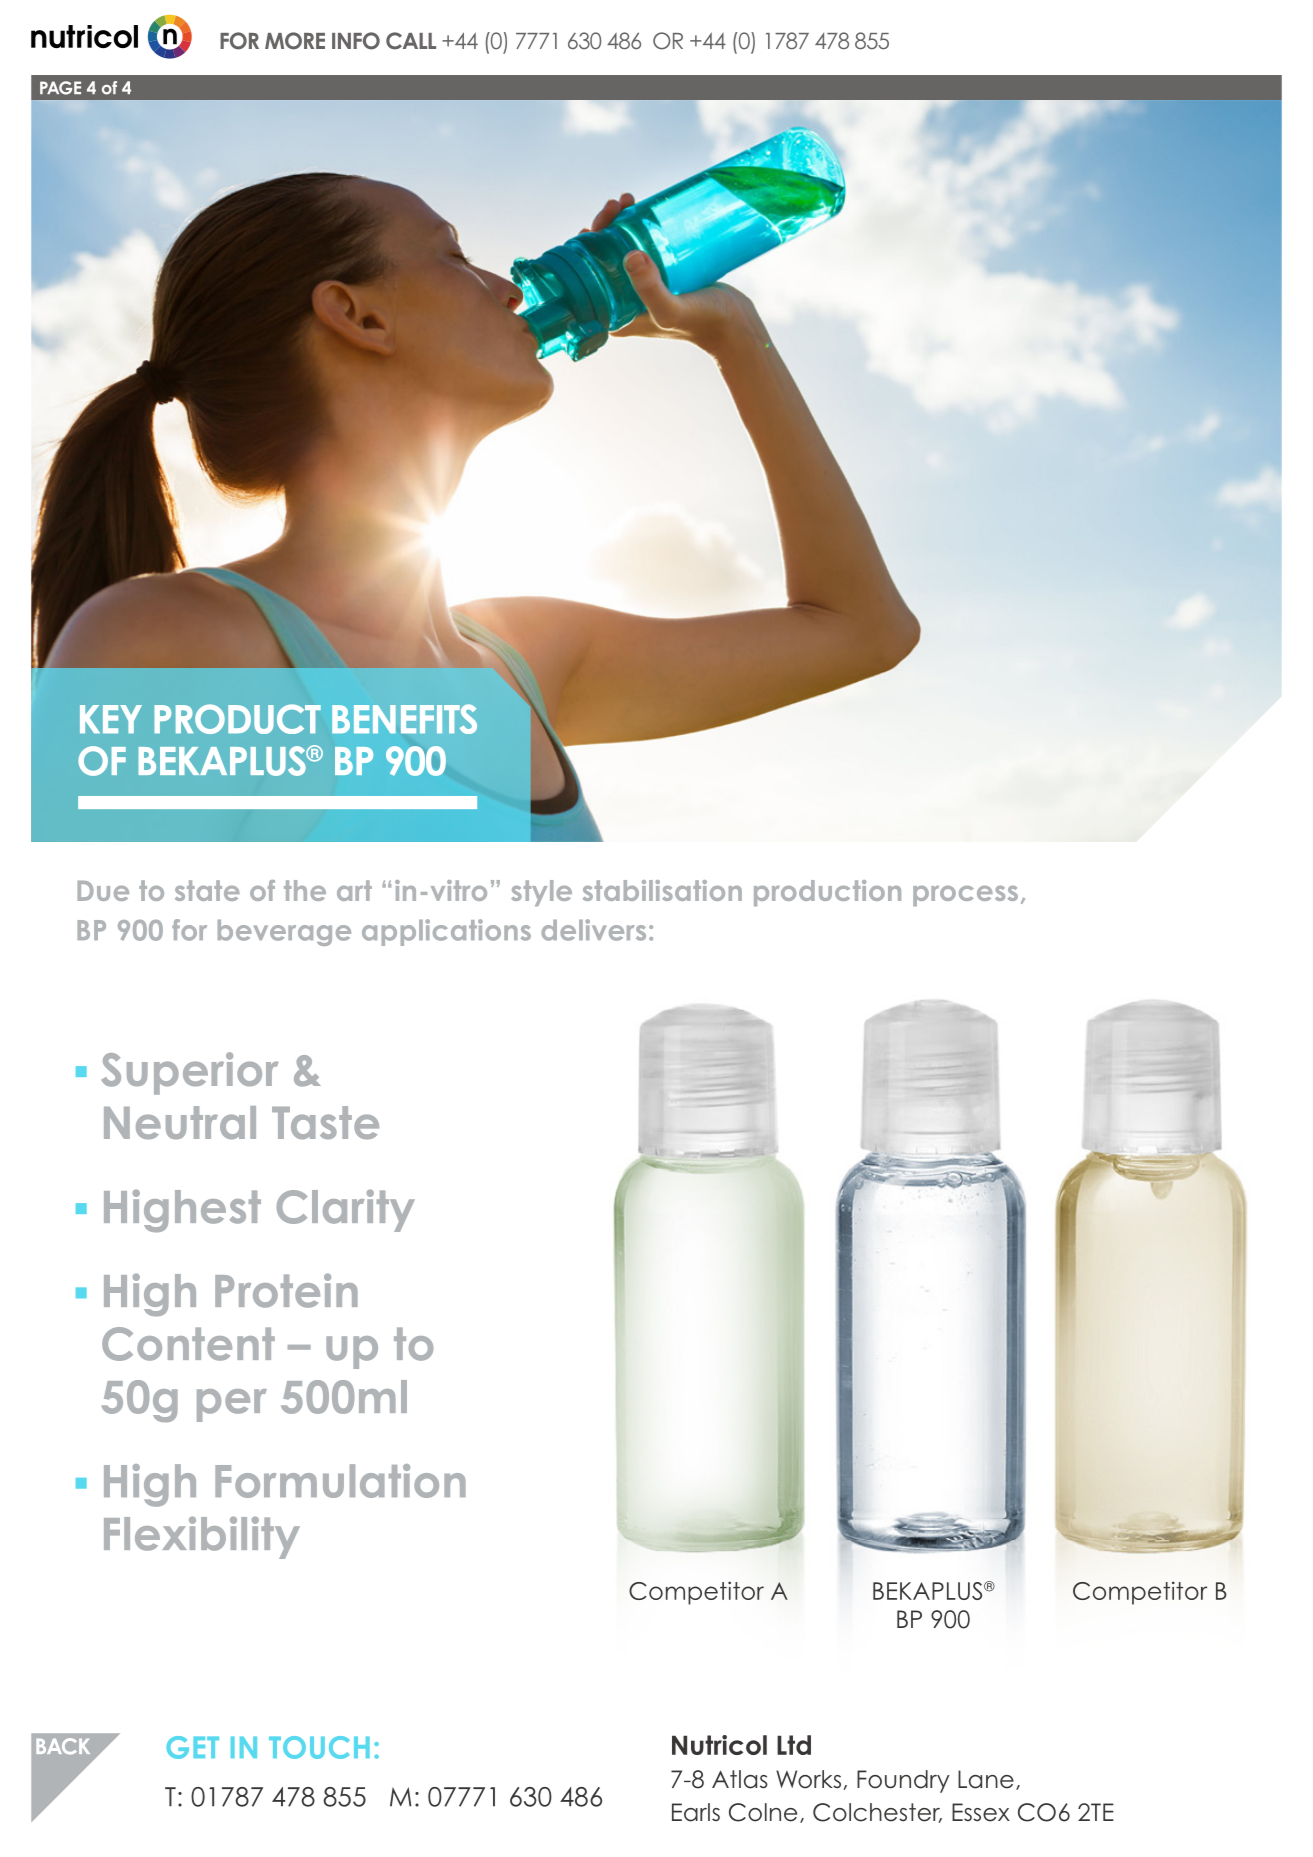 The image size is (1313, 1857). What do you see at coordinates (404, 719) in the image?
I see `Benefits` at bounding box center [404, 719].
